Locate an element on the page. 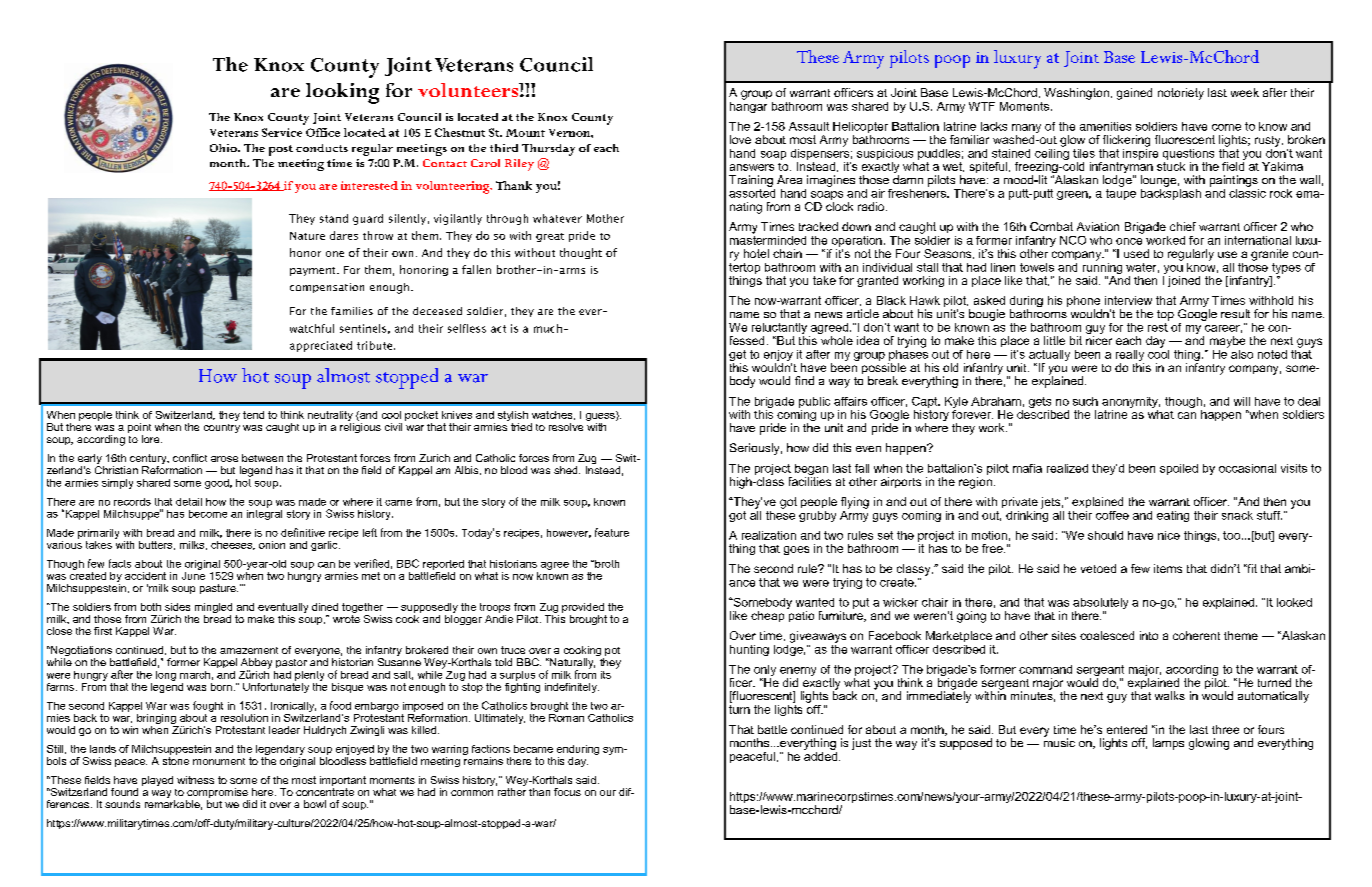 This page has height=887, width=1372. detail is located at coordinates (189, 502).
